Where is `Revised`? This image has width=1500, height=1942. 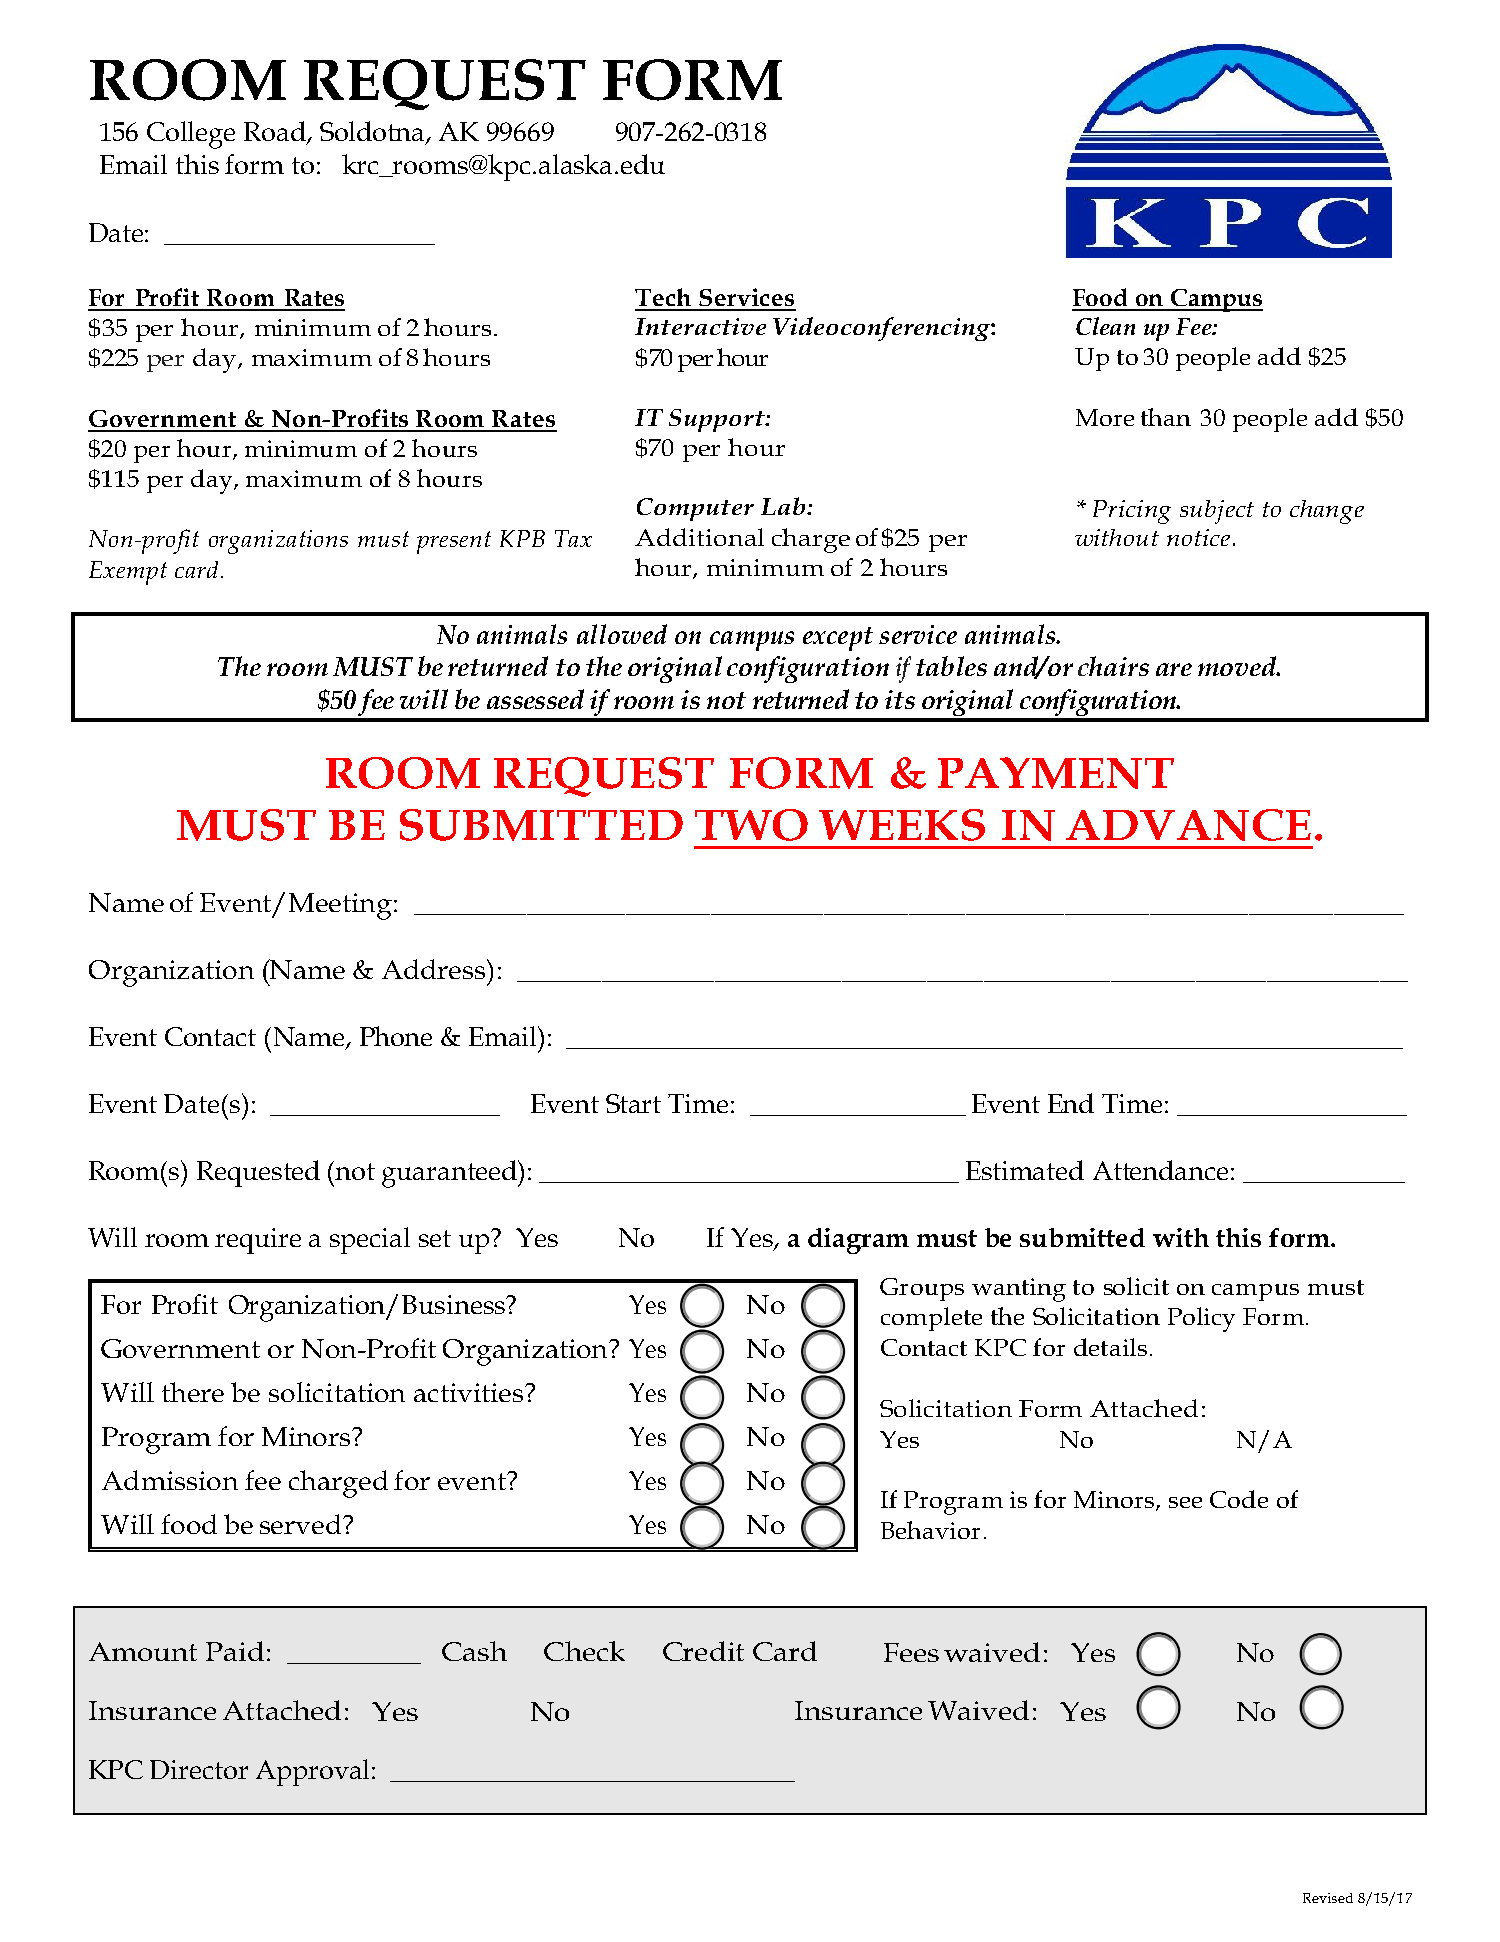 Revised is located at coordinates (1328, 1898).
